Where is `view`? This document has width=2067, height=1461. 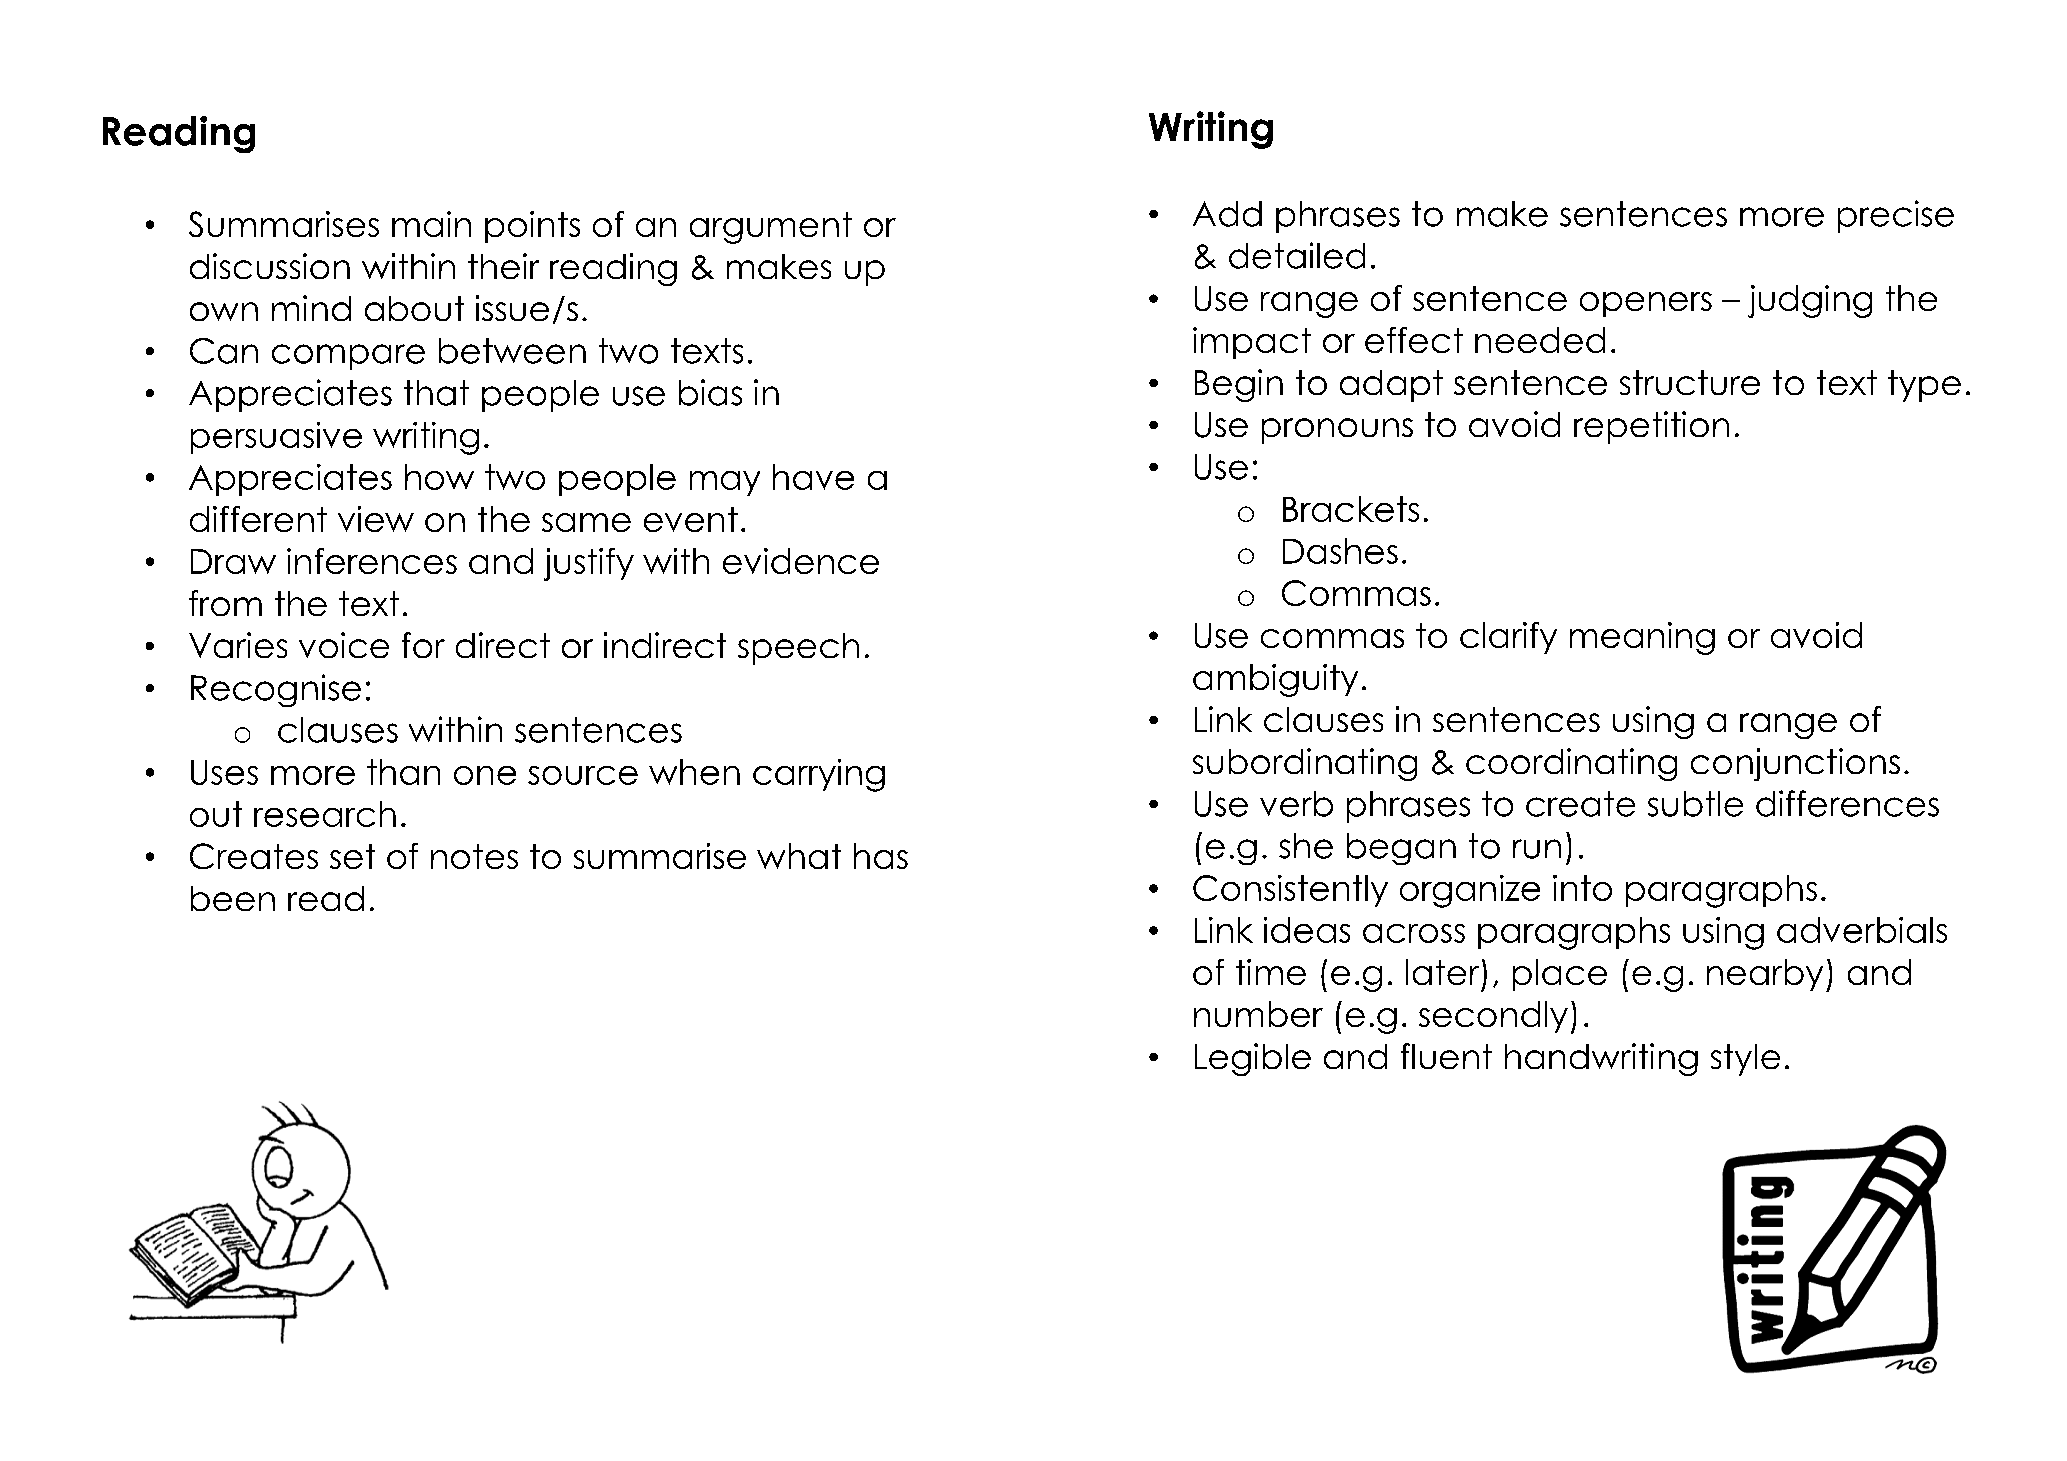 view is located at coordinates (376, 519).
